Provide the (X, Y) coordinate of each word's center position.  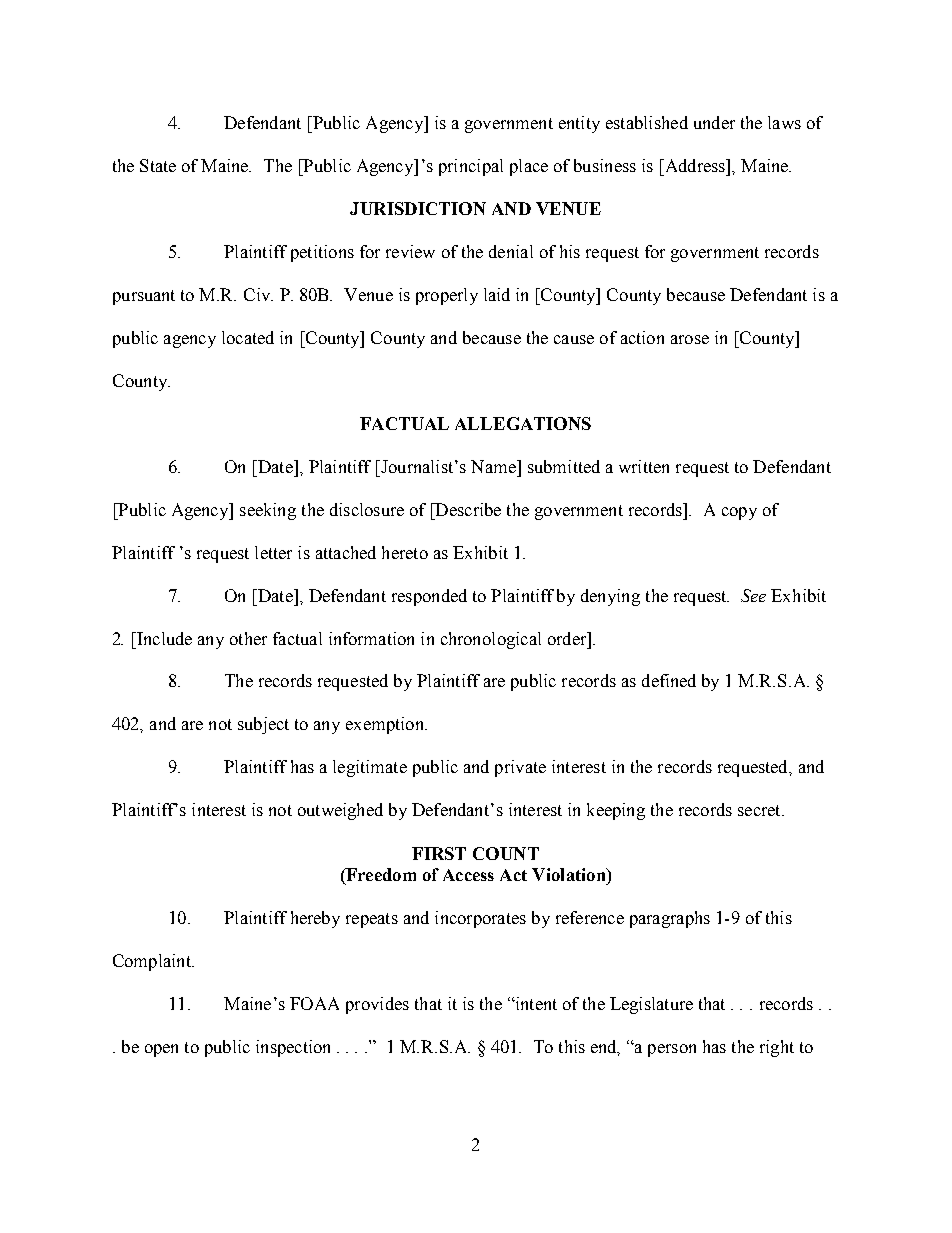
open (161, 1050)
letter (273, 552)
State (158, 165)
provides (377, 1005)
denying (610, 597)
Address (694, 165)
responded (429, 597)
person (672, 1050)
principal (471, 167)
